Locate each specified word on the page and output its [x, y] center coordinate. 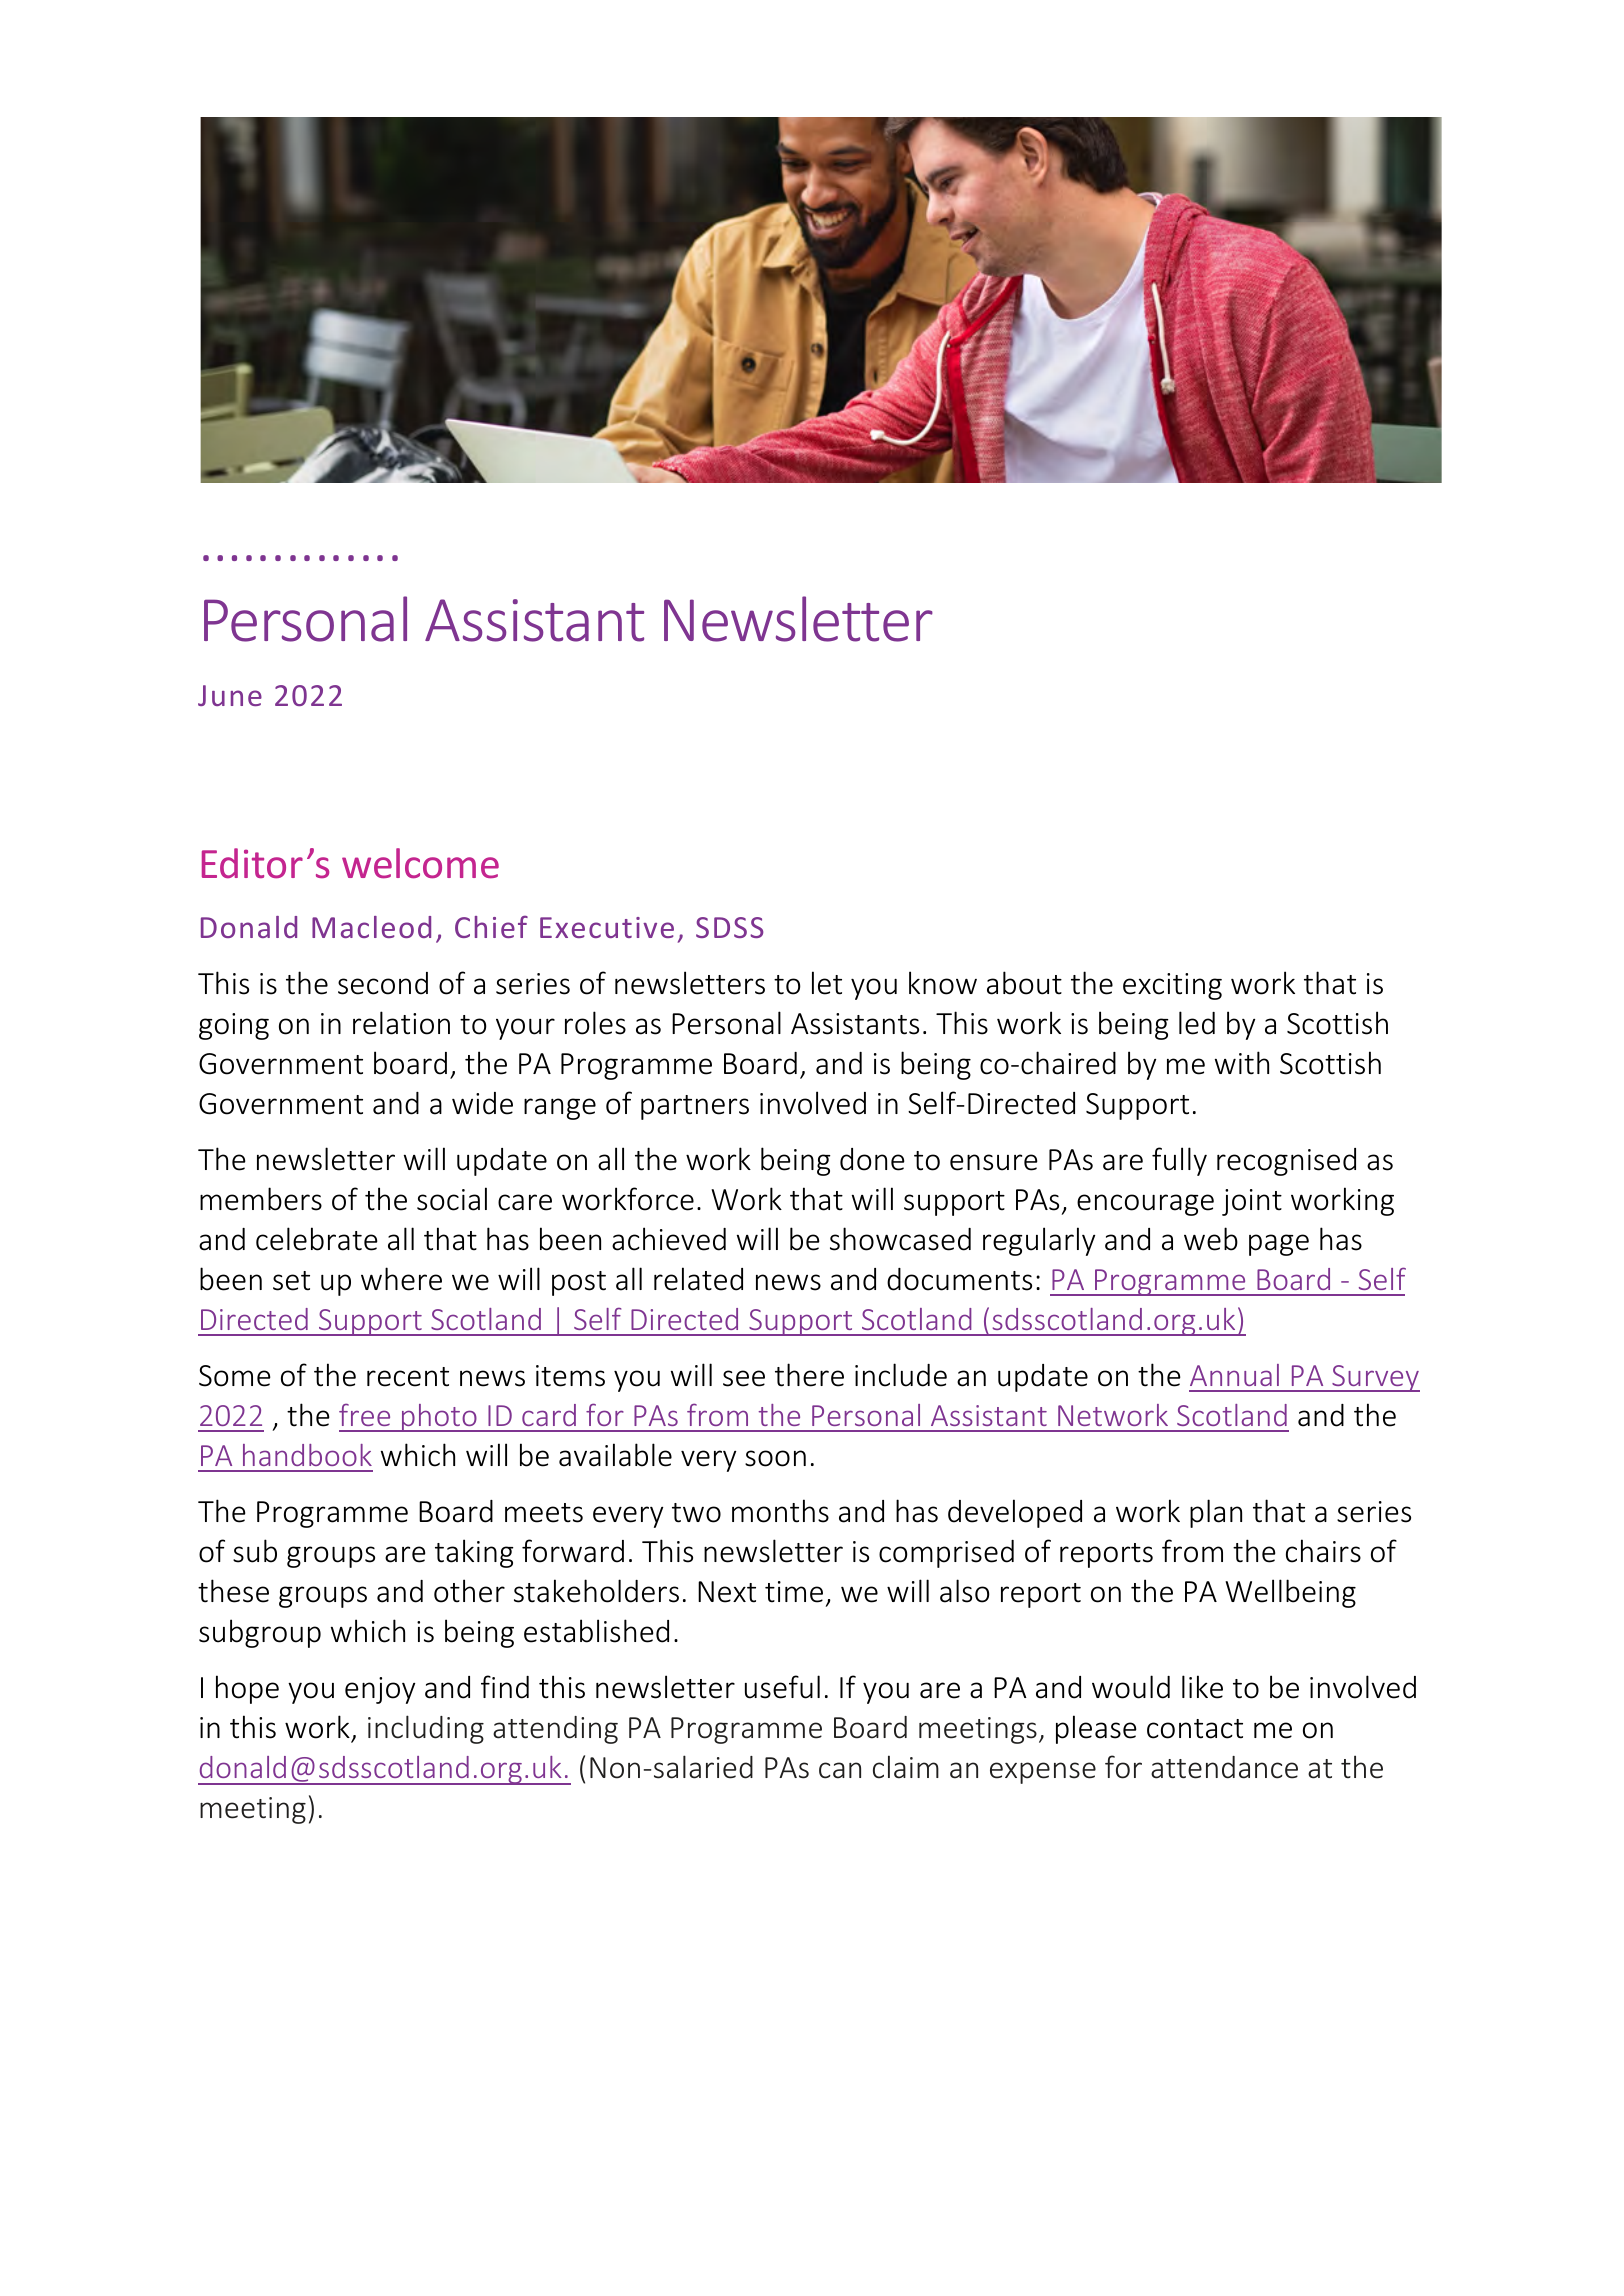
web [1211, 1239]
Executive [607, 927]
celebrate [317, 1239]
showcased [900, 1239]
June [230, 695]
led [1197, 1023]
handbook [307, 1455]
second [383, 983]
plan [1216, 1513]
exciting [1172, 986]
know [943, 983]
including [426, 1729]
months [780, 1511]
